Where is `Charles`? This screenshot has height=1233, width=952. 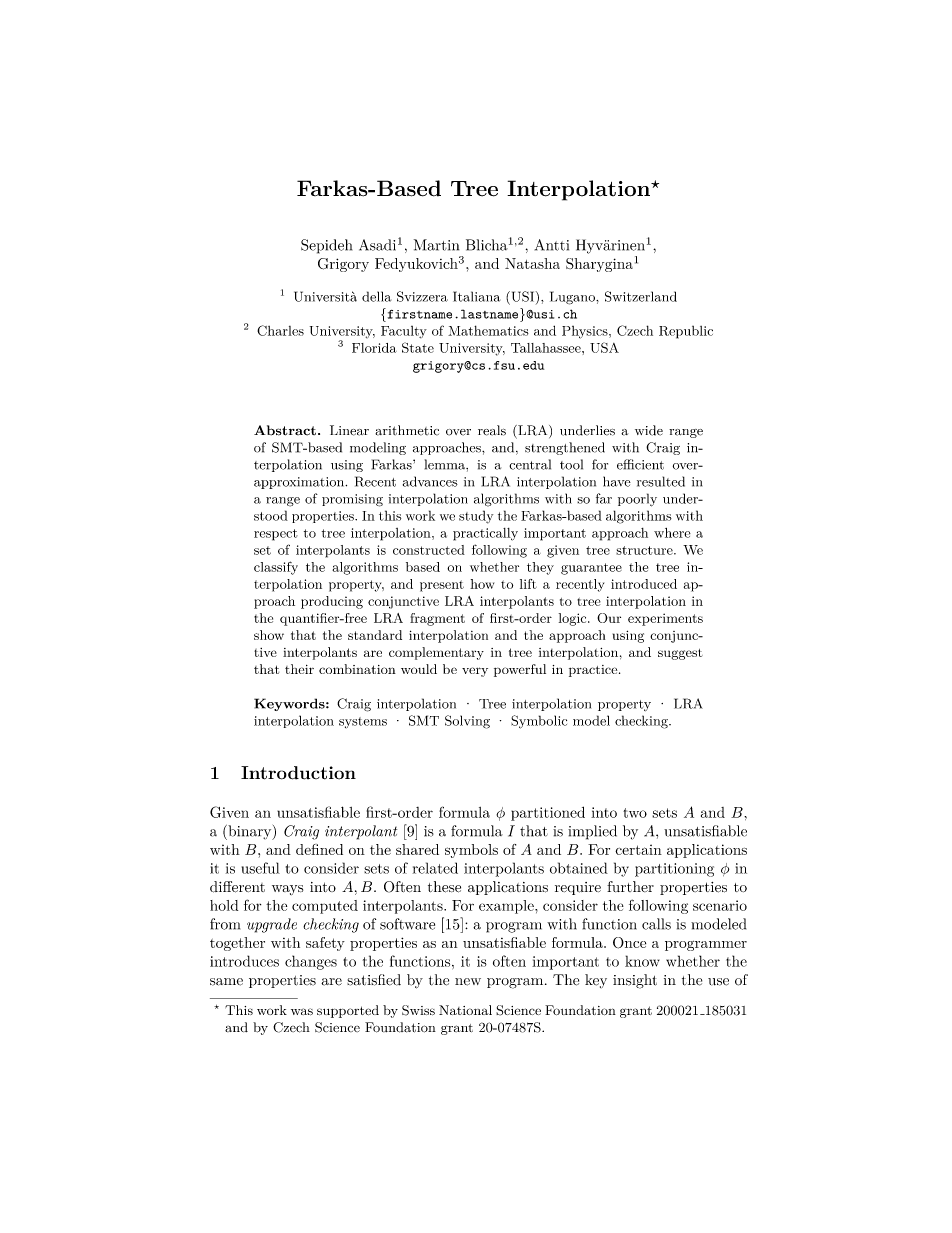 Charles is located at coordinates (280, 330).
